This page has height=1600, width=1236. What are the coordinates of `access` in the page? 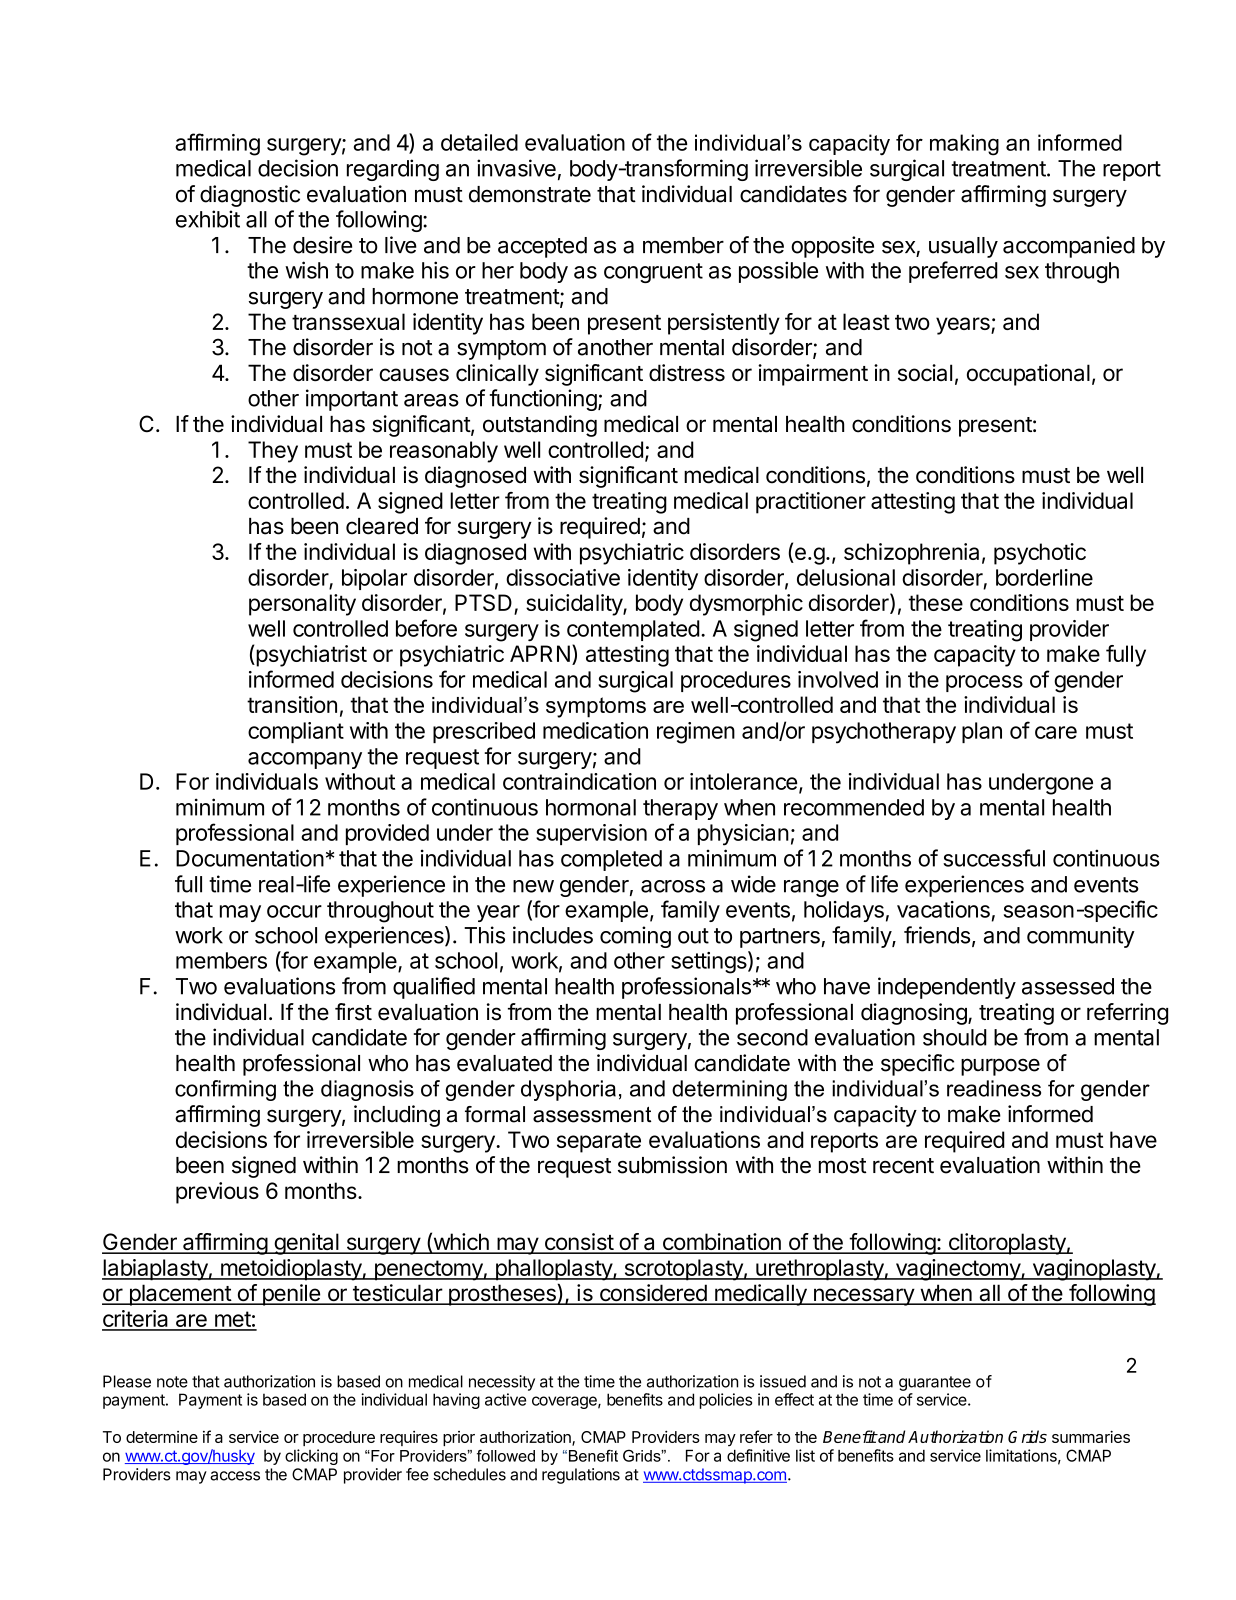 It's located at (235, 1476).
